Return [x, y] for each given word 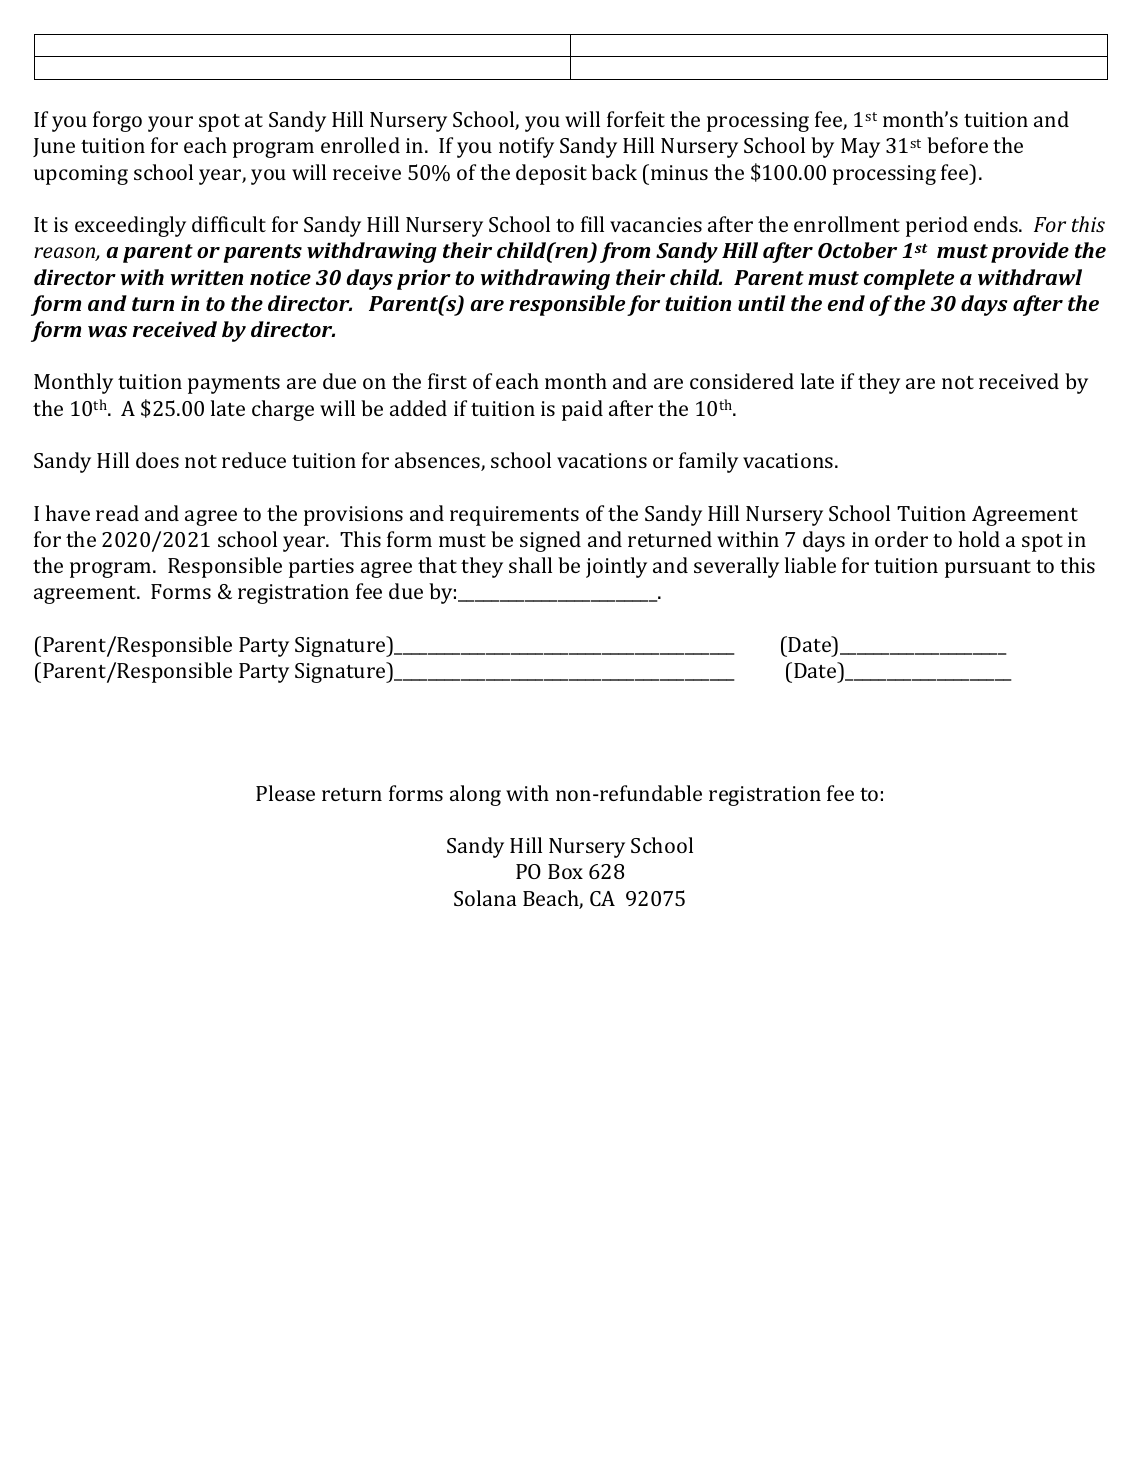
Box [565, 871]
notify [526, 147]
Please [285, 793]
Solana [485, 898]
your [170, 124]
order [901, 539]
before [957, 145]
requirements [514, 516]
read [117, 513]
